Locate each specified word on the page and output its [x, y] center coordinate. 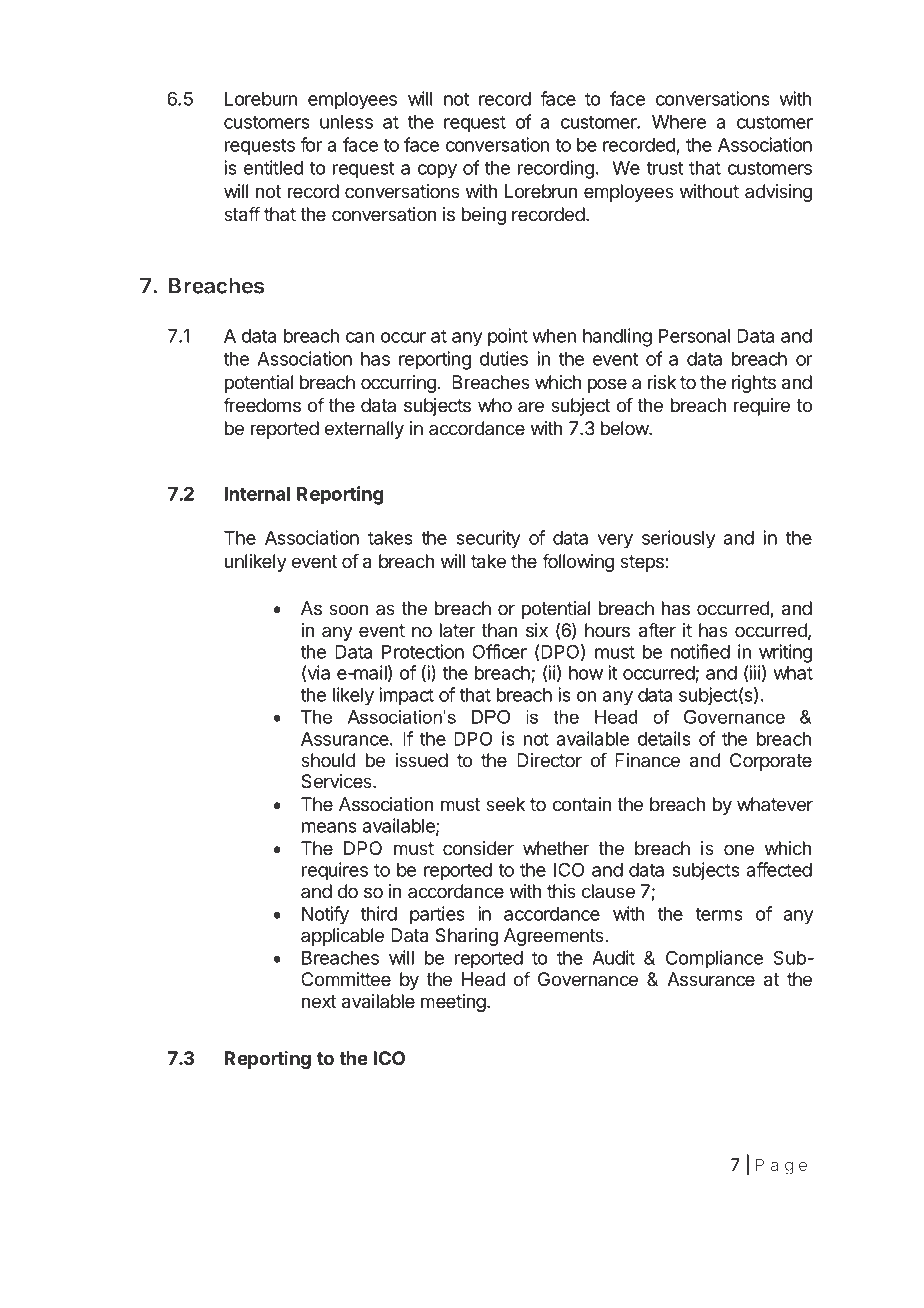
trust [664, 168]
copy [437, 171]
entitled [273, 167]
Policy [196, 1205]
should [328, 760]
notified [700, 651]
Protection [423, 651]
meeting [453, 1003]
